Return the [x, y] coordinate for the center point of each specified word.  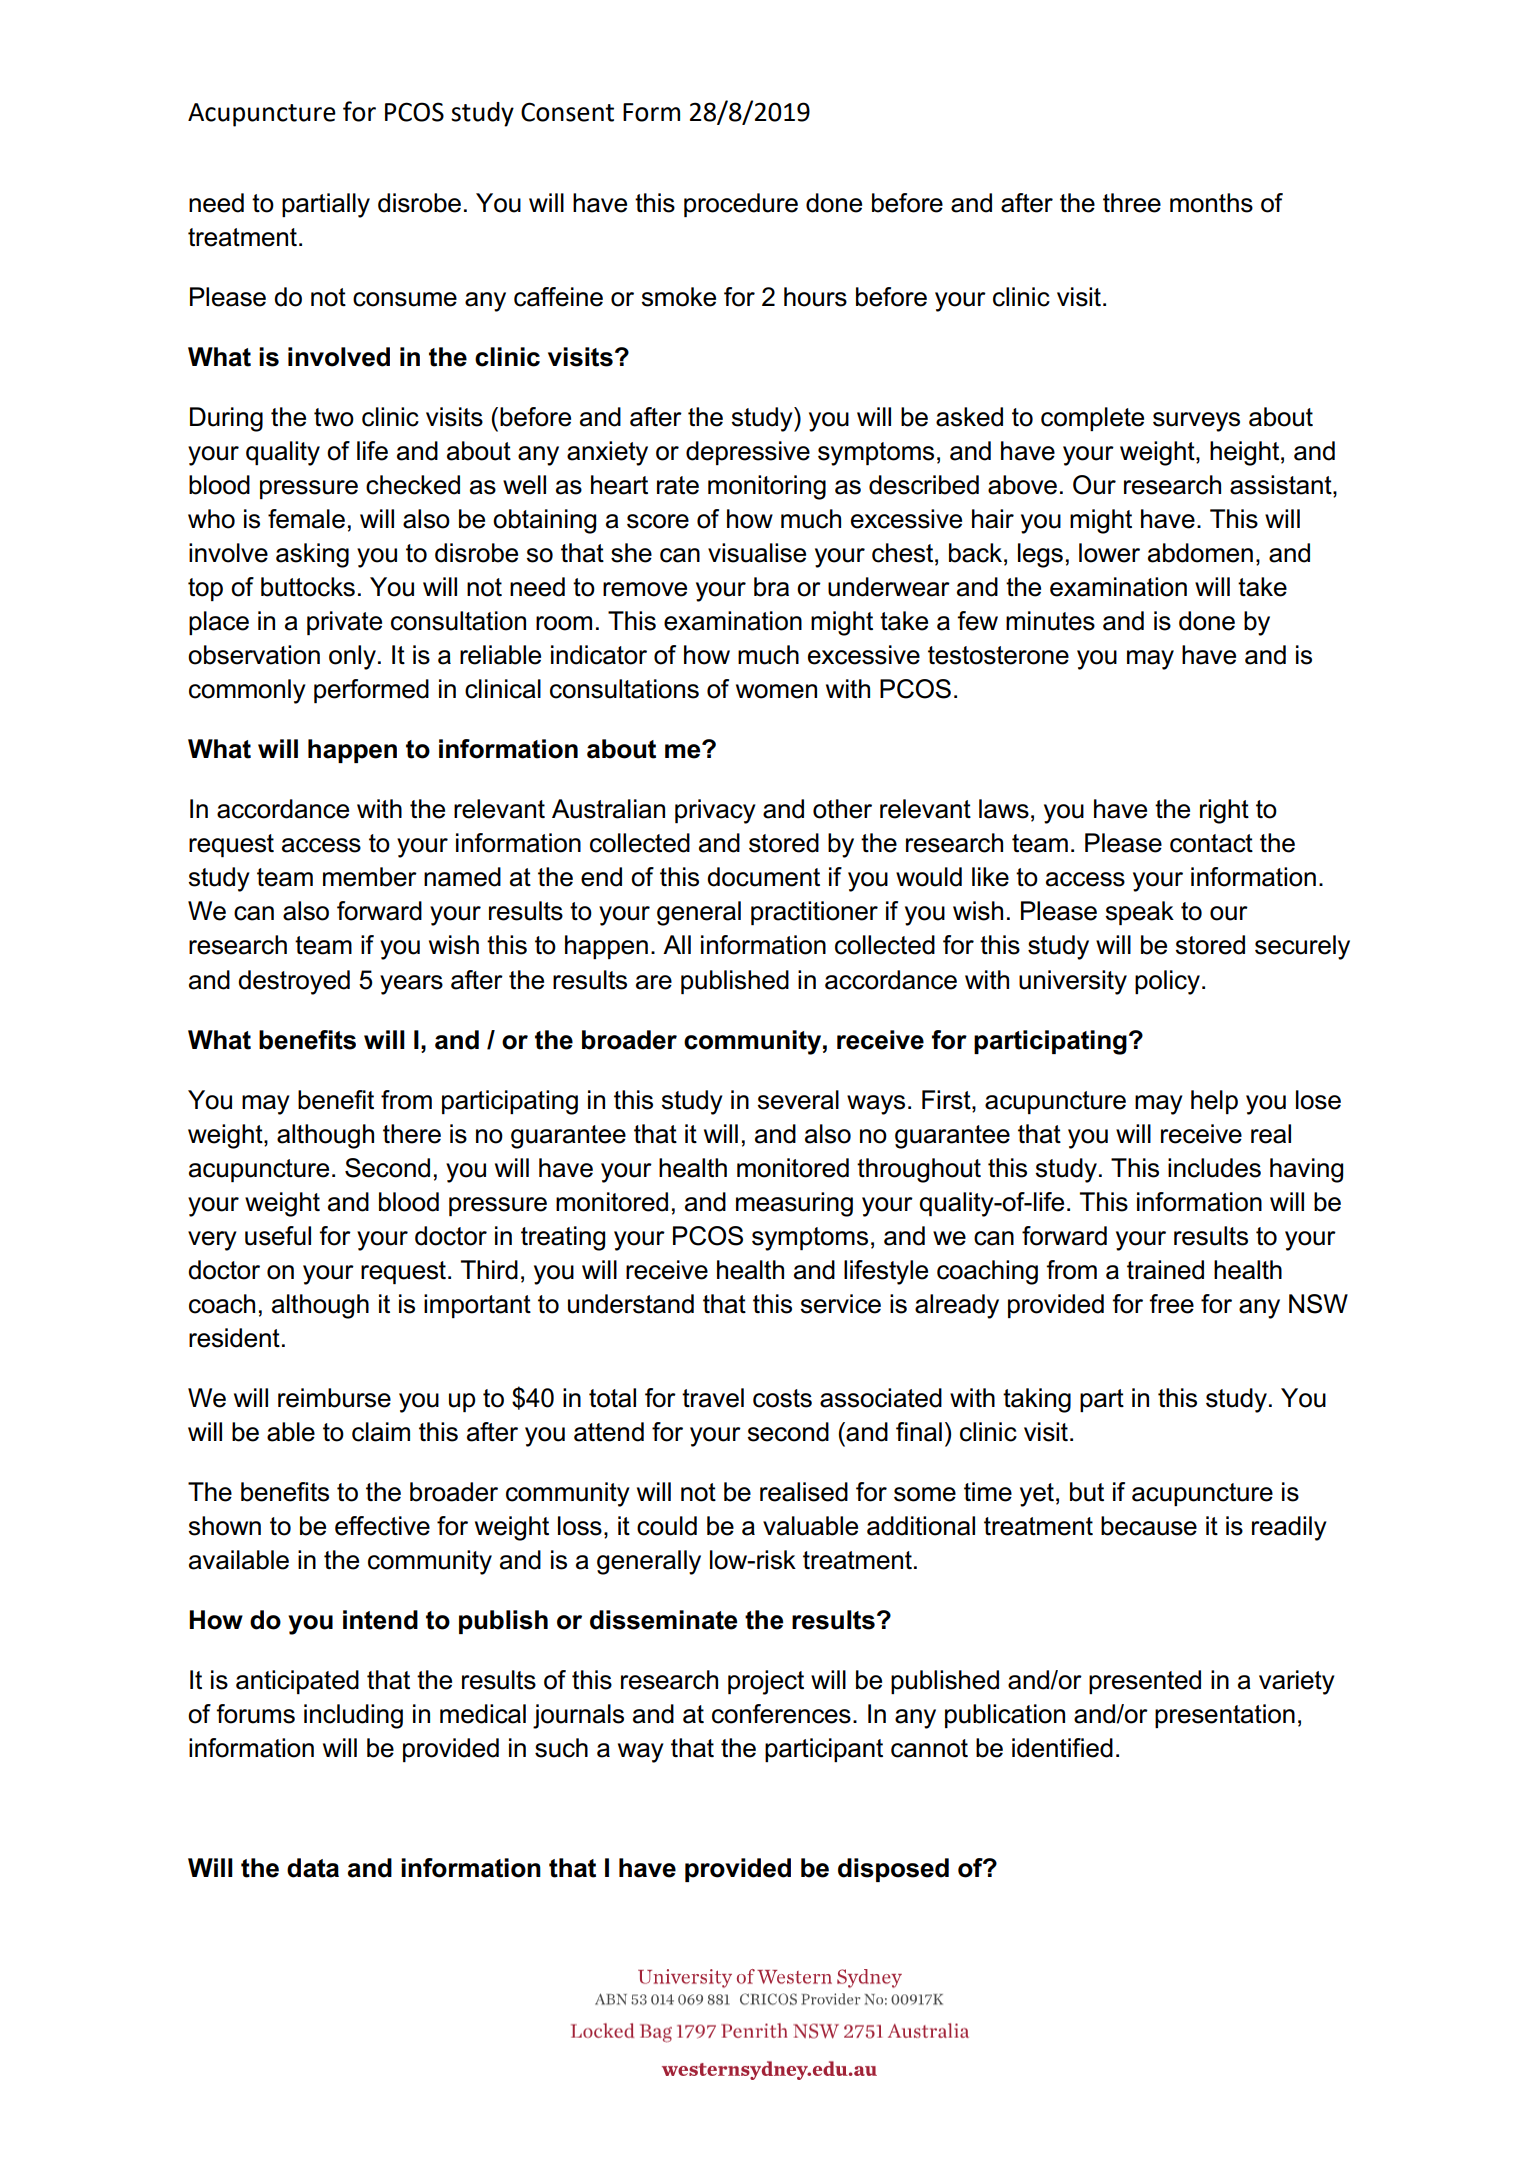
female [306, 519]
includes [1214, 1168]
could [667, 1526]
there [412, 1134]
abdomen [1200, 553]
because [1149, 1526]
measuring [794, 1204]
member [370, 877]
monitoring [767, 487]
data [313, 1868]
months [1211, 203]
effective [382, 1526]
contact [1211, 843]
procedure [741, 205]
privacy [715, 811]
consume [405, 299]
